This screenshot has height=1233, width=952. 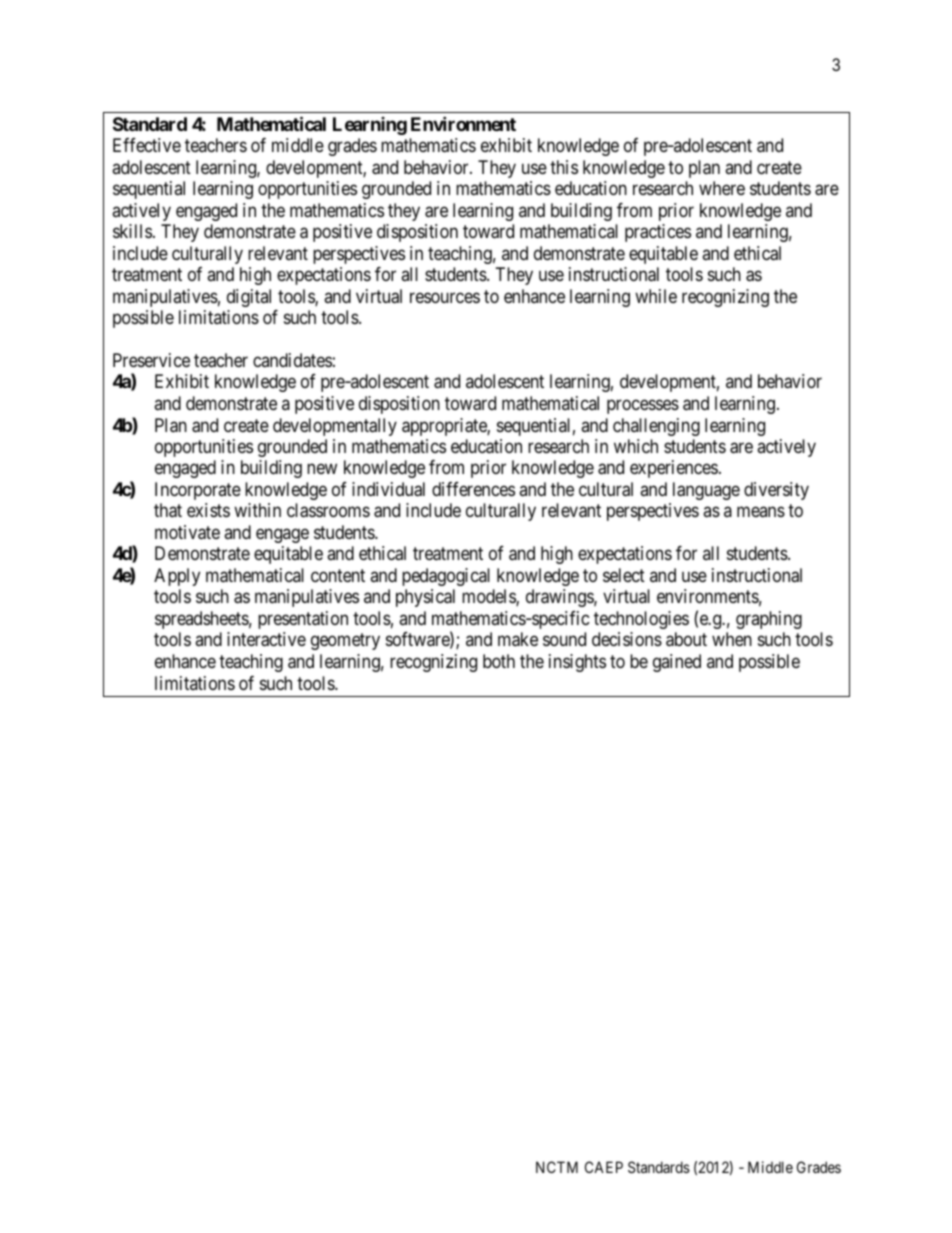 I want to click on this, so click(x=564, y=167).
